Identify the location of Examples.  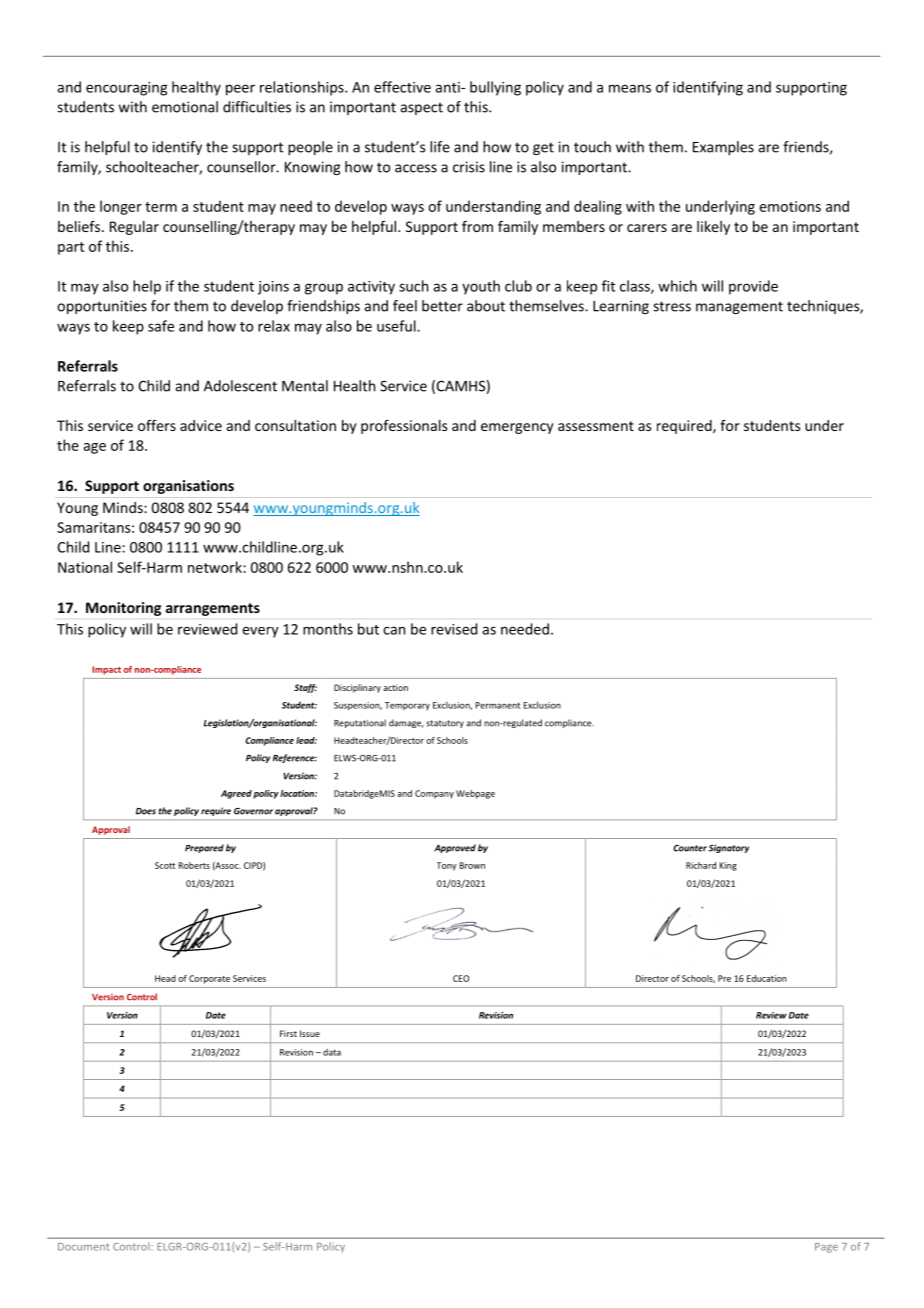
(723, 148).
